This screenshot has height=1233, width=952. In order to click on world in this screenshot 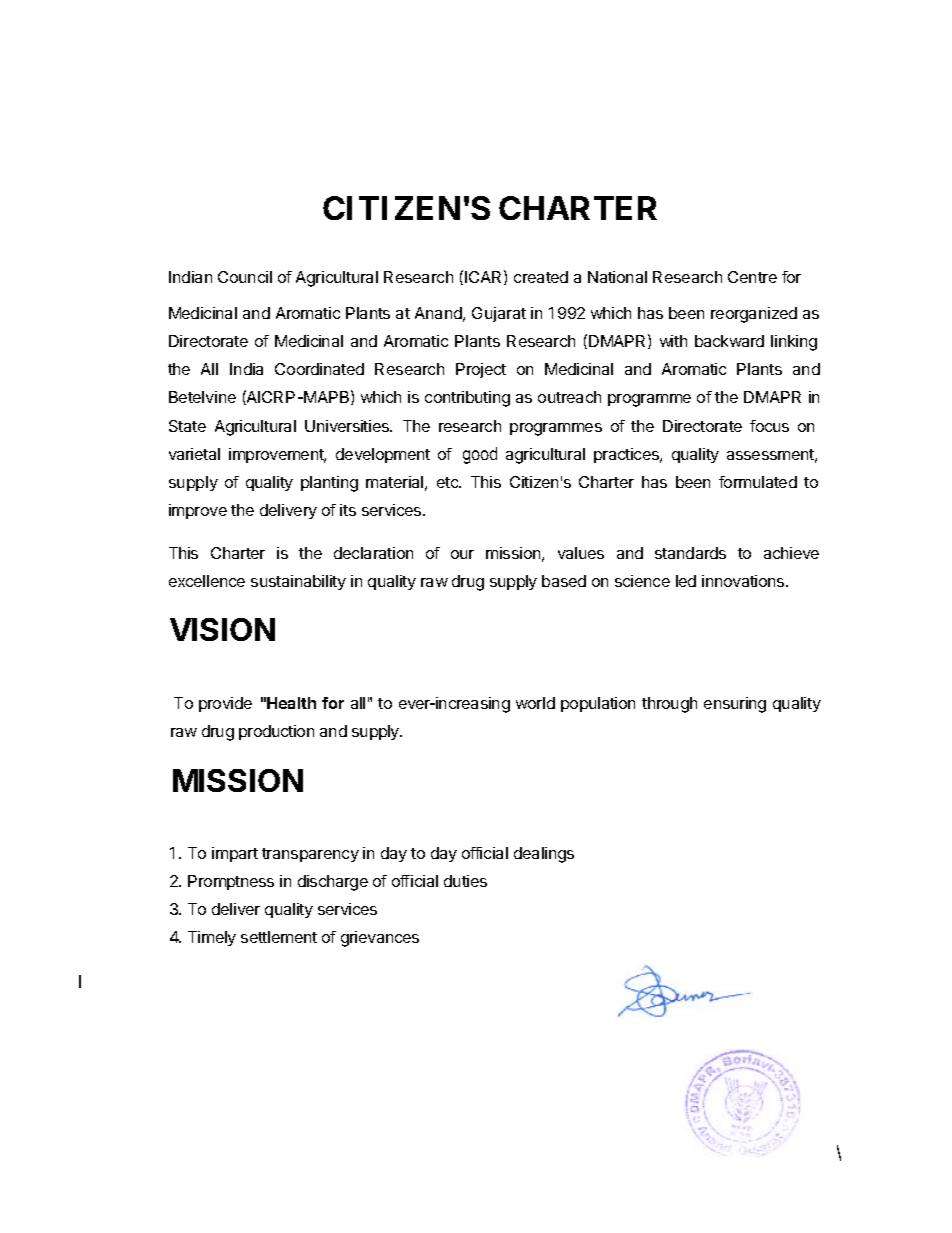, I will do `click(535, 703)`.
